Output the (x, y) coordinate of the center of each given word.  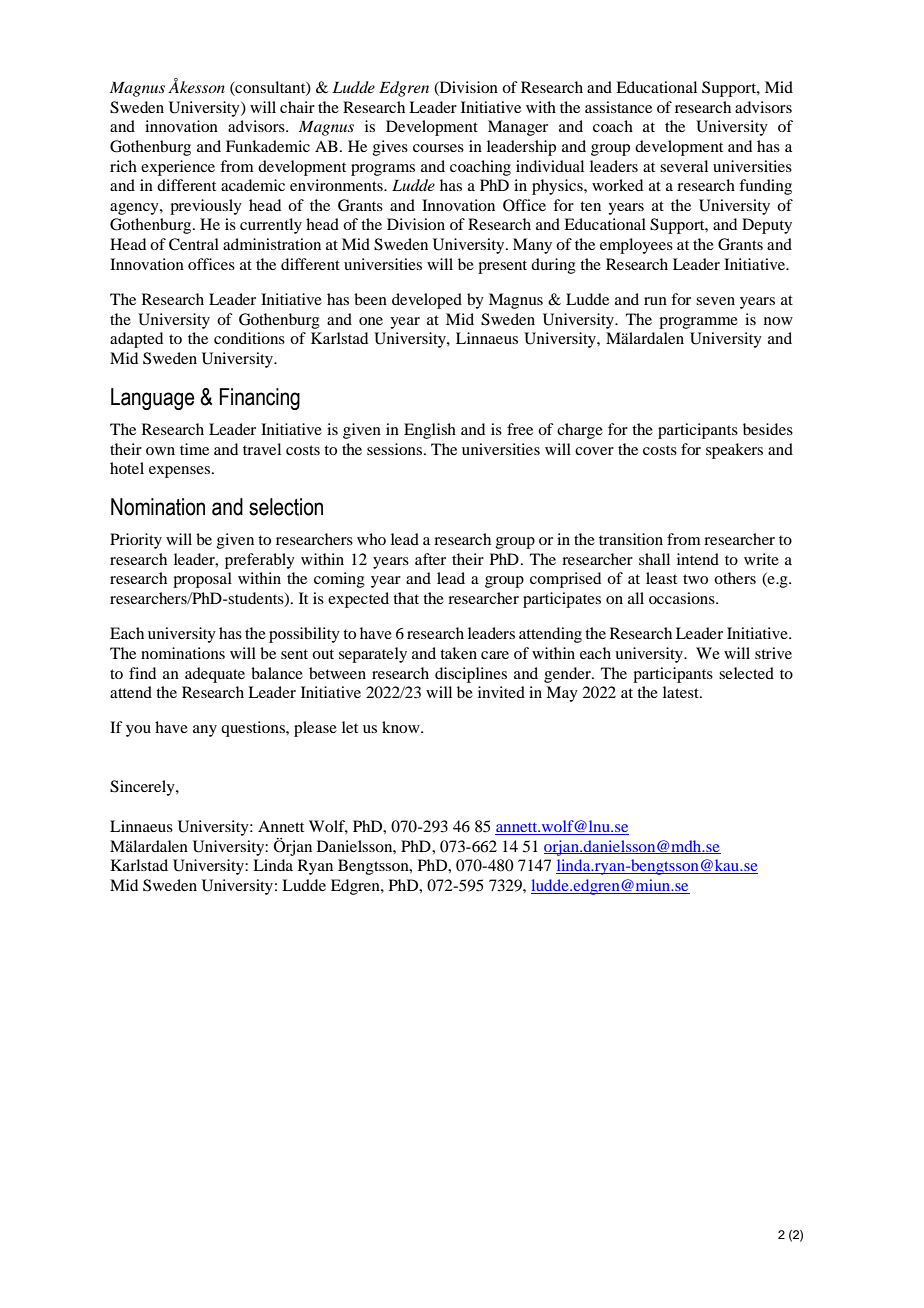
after (430, 559)
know (402, 727)
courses (438, 148)
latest (682, 692)
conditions (249, 338)
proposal (202, 580)
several (684, 166)
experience (178, 168)
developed (427, 301)
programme (698, 323)
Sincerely (143, 788)
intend (698, 559)
